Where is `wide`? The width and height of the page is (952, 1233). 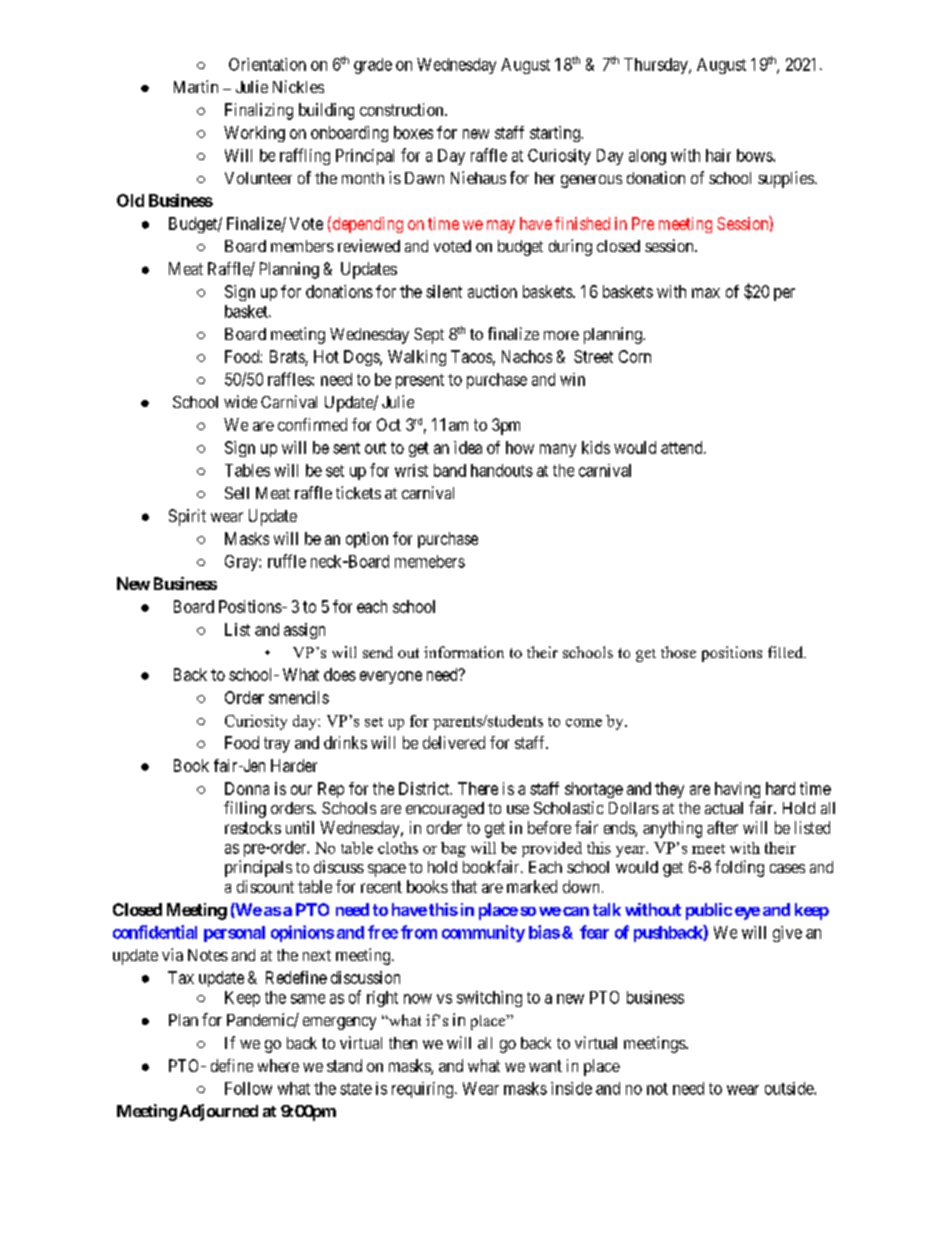
wide is located at coordinates (240, 401).
